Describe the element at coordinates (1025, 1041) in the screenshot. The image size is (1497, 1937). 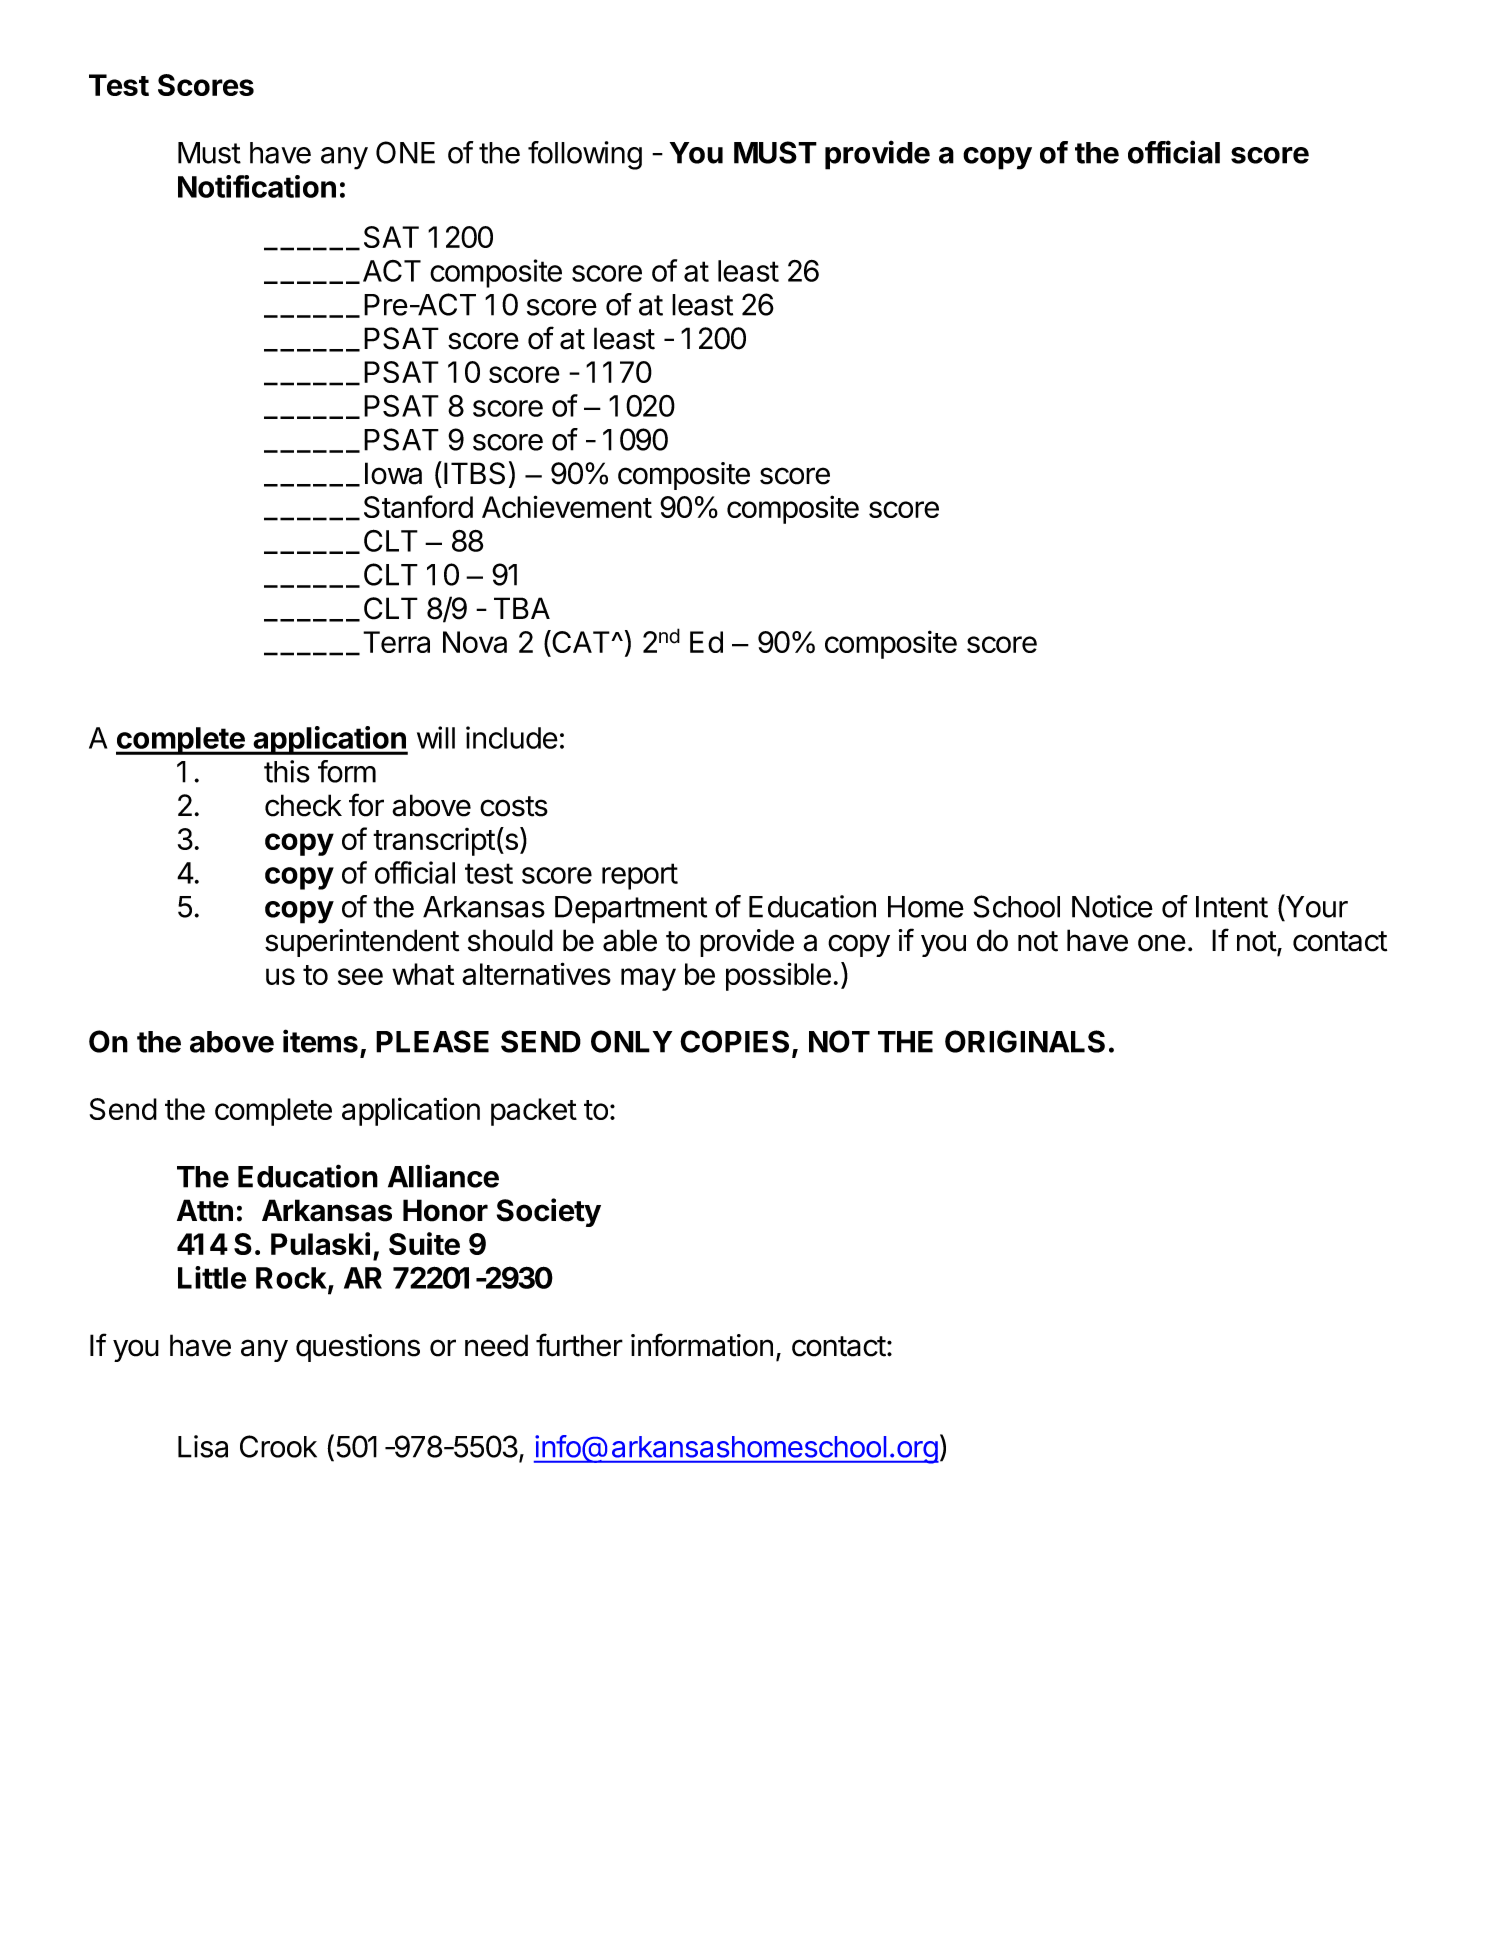
I see `ORIGINALS` at that location.
